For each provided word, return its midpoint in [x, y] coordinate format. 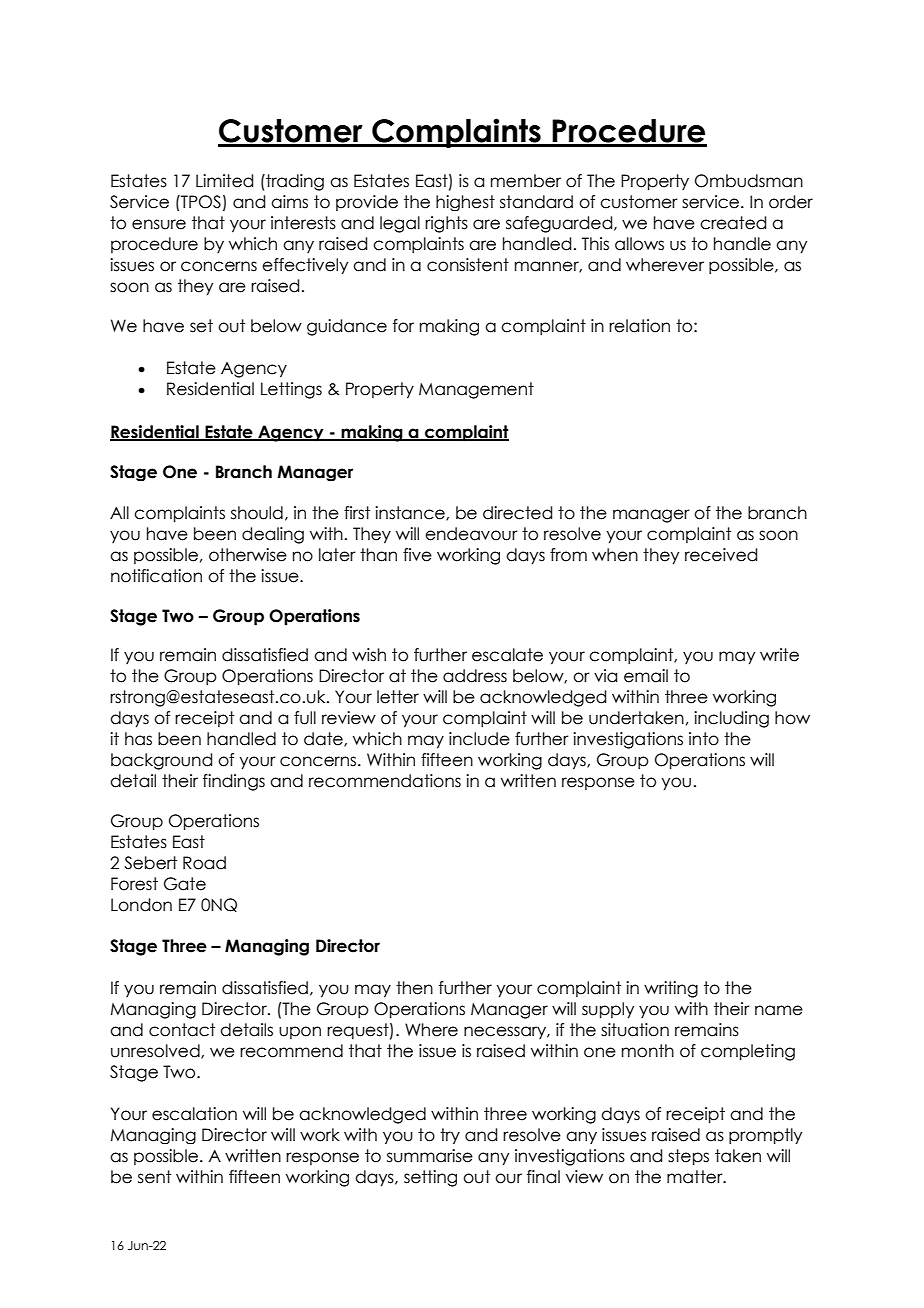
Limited [224, 181]
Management [476, 390]
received [721, 555]
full [305, 718]
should [257, 513]
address [475, 676]
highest [465, 203]
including [731, 719]
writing [671, 989]
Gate [185, 884]
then [414, 988]
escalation [194, 1114]
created [733, 223]
